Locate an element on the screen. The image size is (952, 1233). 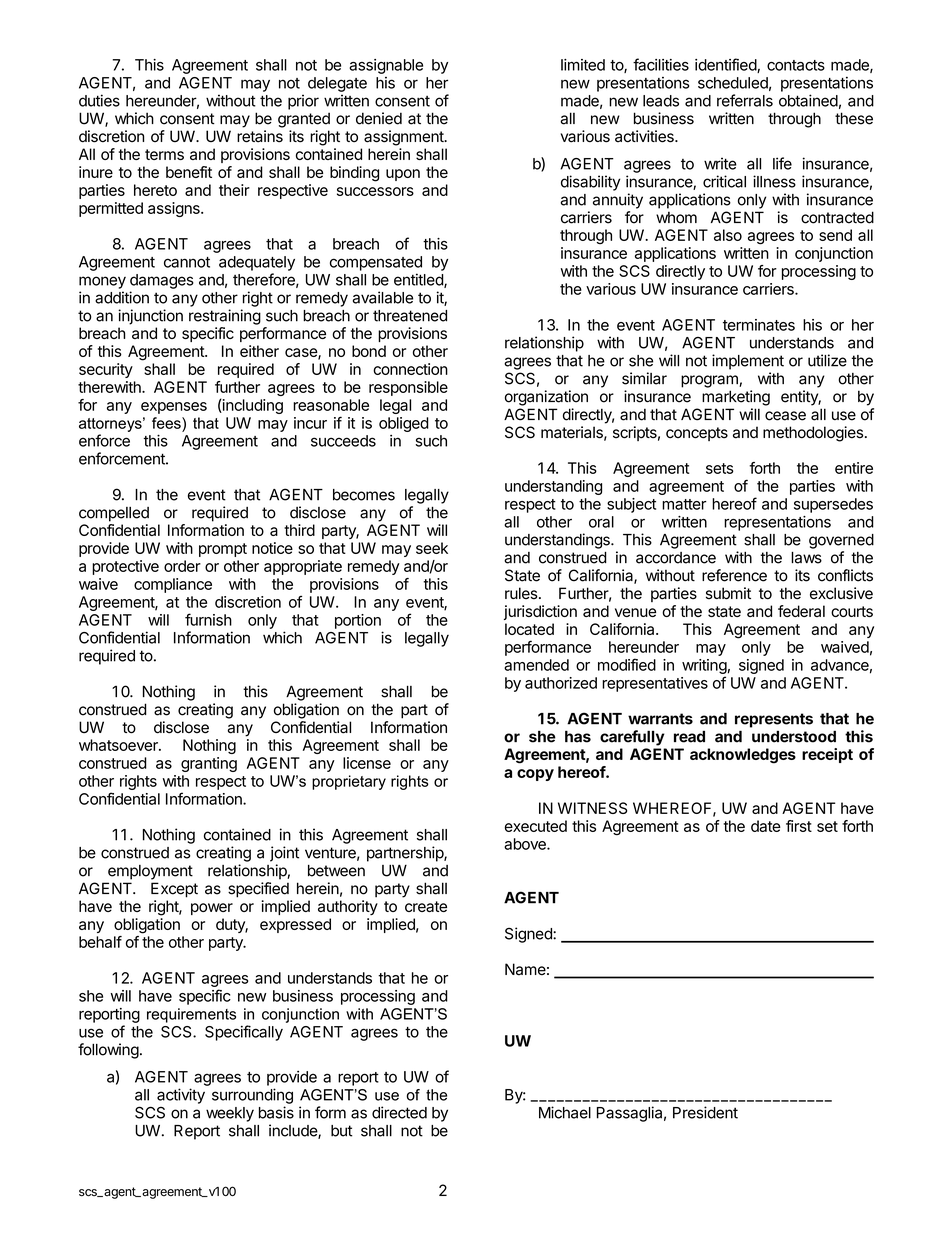
President is located at coordinates (705, 1112).
